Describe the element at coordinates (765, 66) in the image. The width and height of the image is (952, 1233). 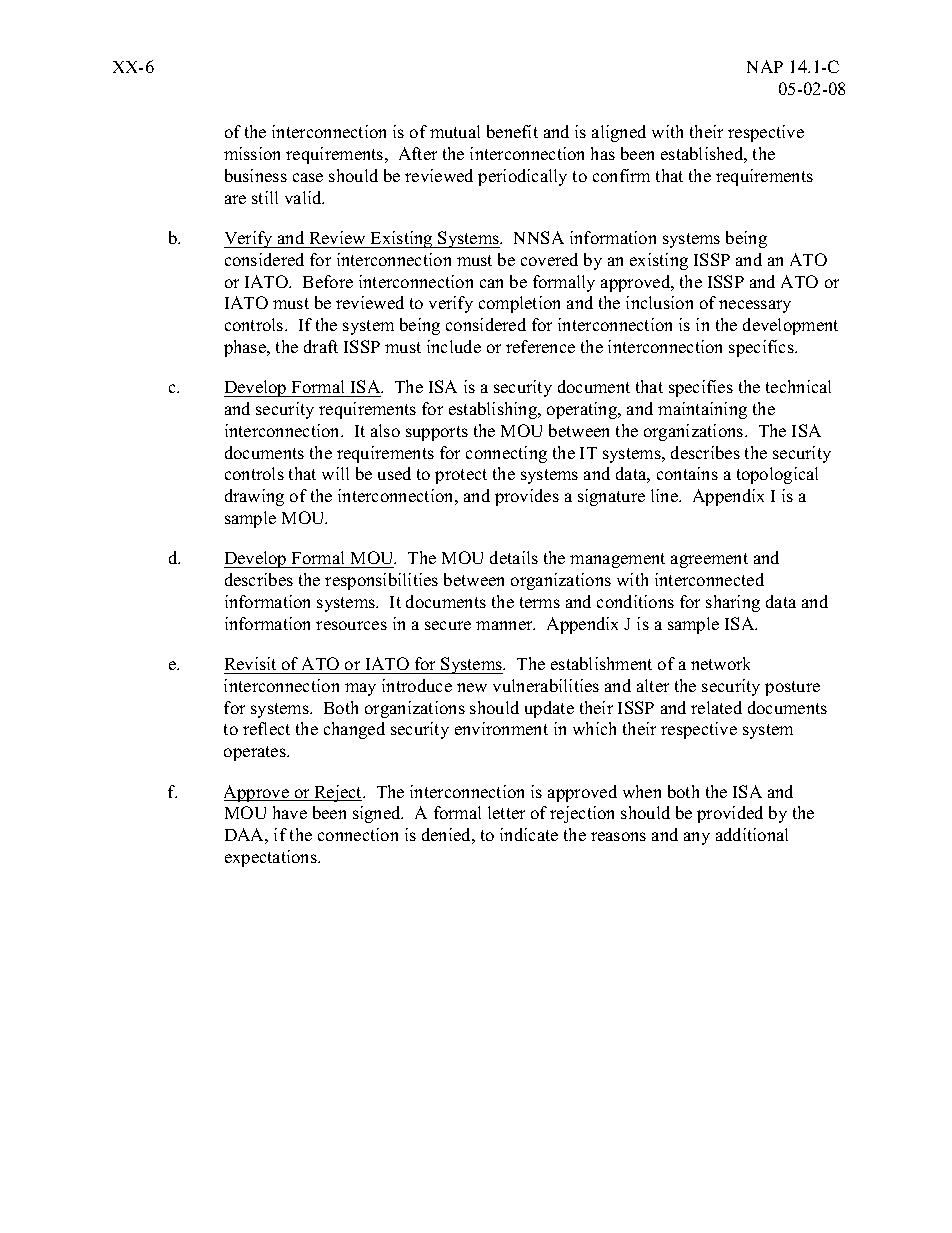
I see `NAP` at that location.
